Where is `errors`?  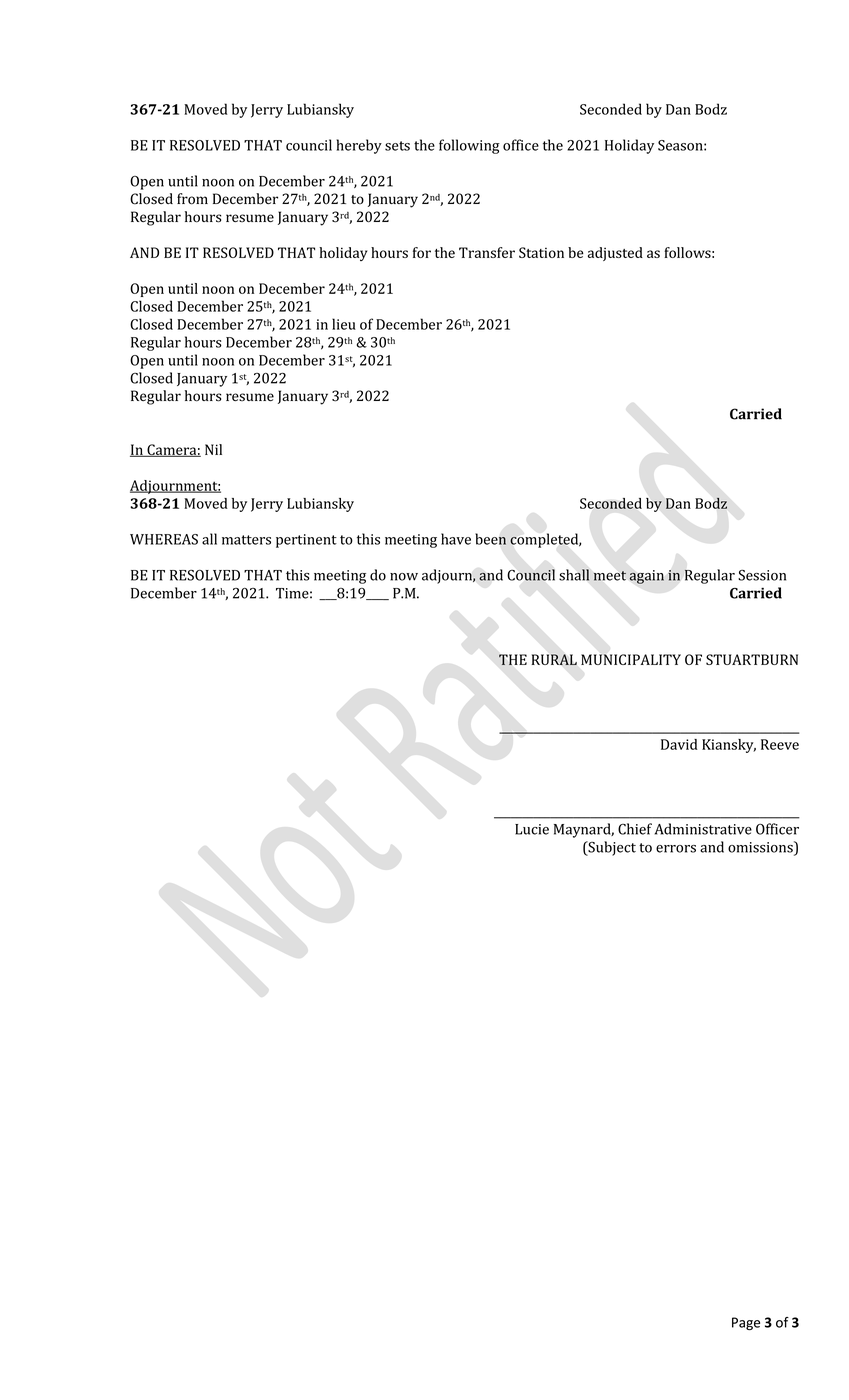
errors is located at coordinates (676, 849).
